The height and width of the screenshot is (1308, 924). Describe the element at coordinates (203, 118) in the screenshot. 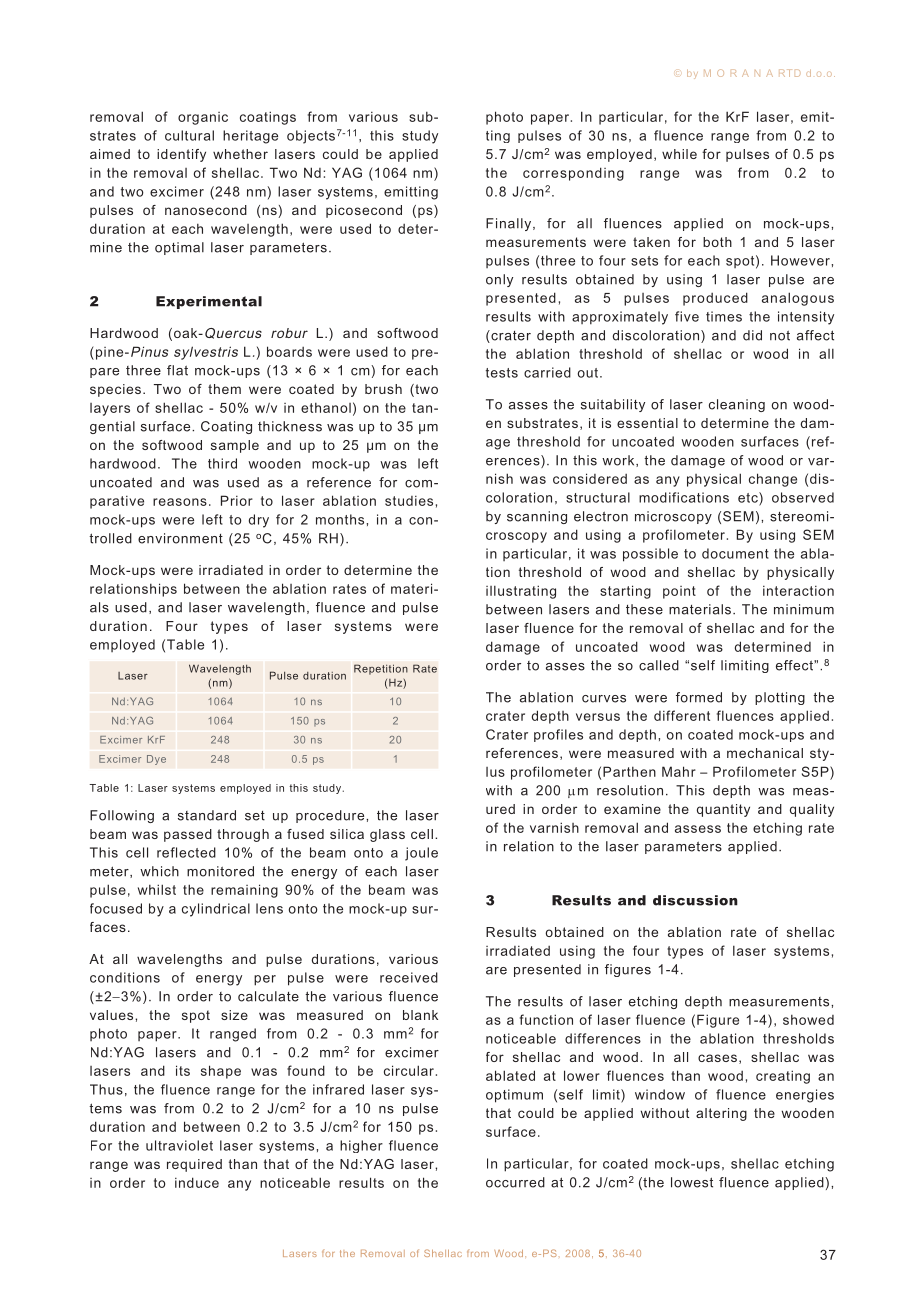

I see `organic` at that location.
